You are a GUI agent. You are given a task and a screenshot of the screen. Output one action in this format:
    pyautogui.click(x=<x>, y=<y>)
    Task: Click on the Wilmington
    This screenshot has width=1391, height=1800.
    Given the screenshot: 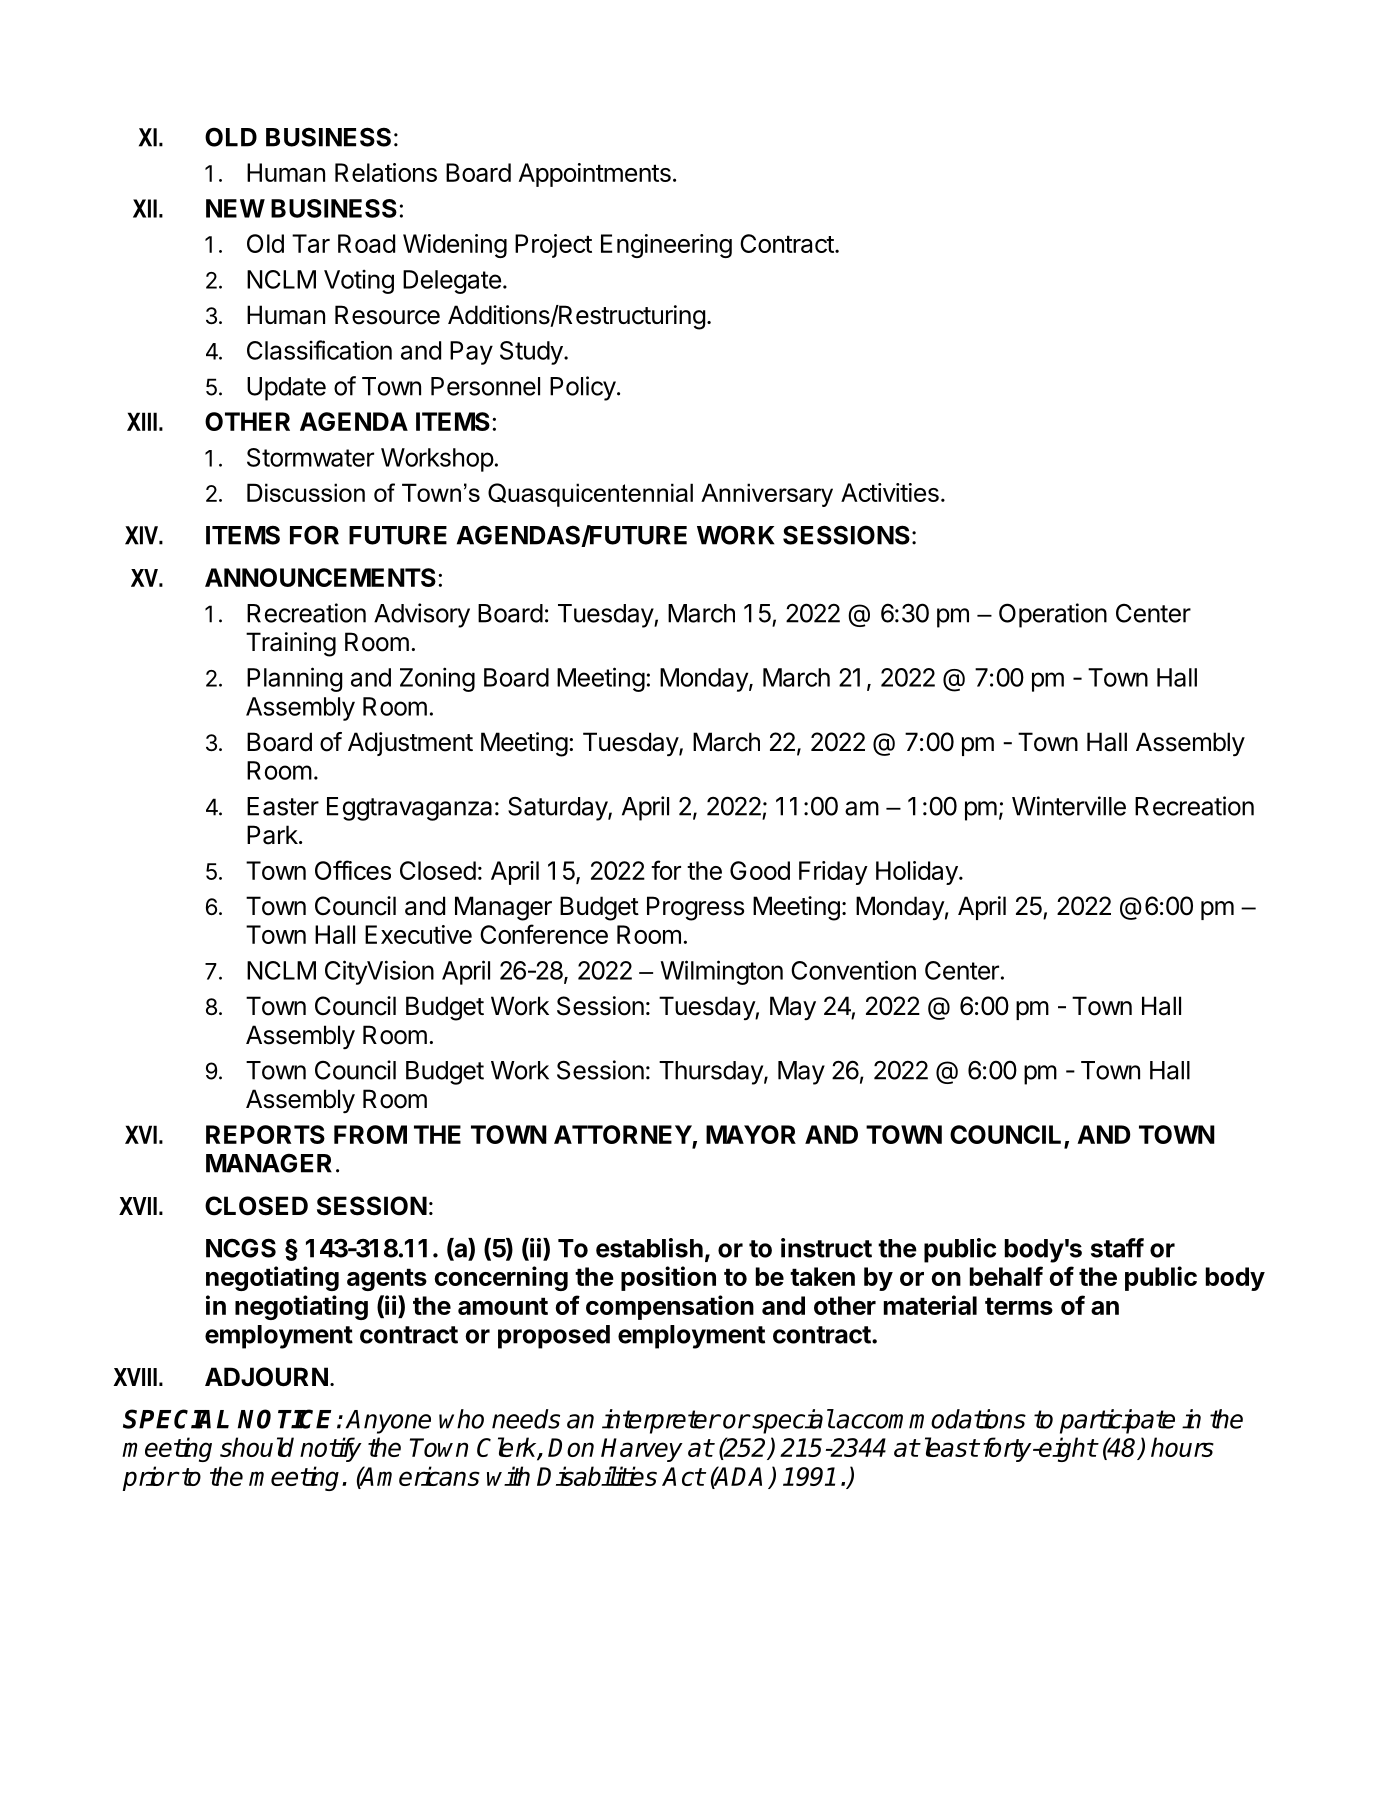 What is the action you would take?
    pyautogui.click(x=721, y=972)
